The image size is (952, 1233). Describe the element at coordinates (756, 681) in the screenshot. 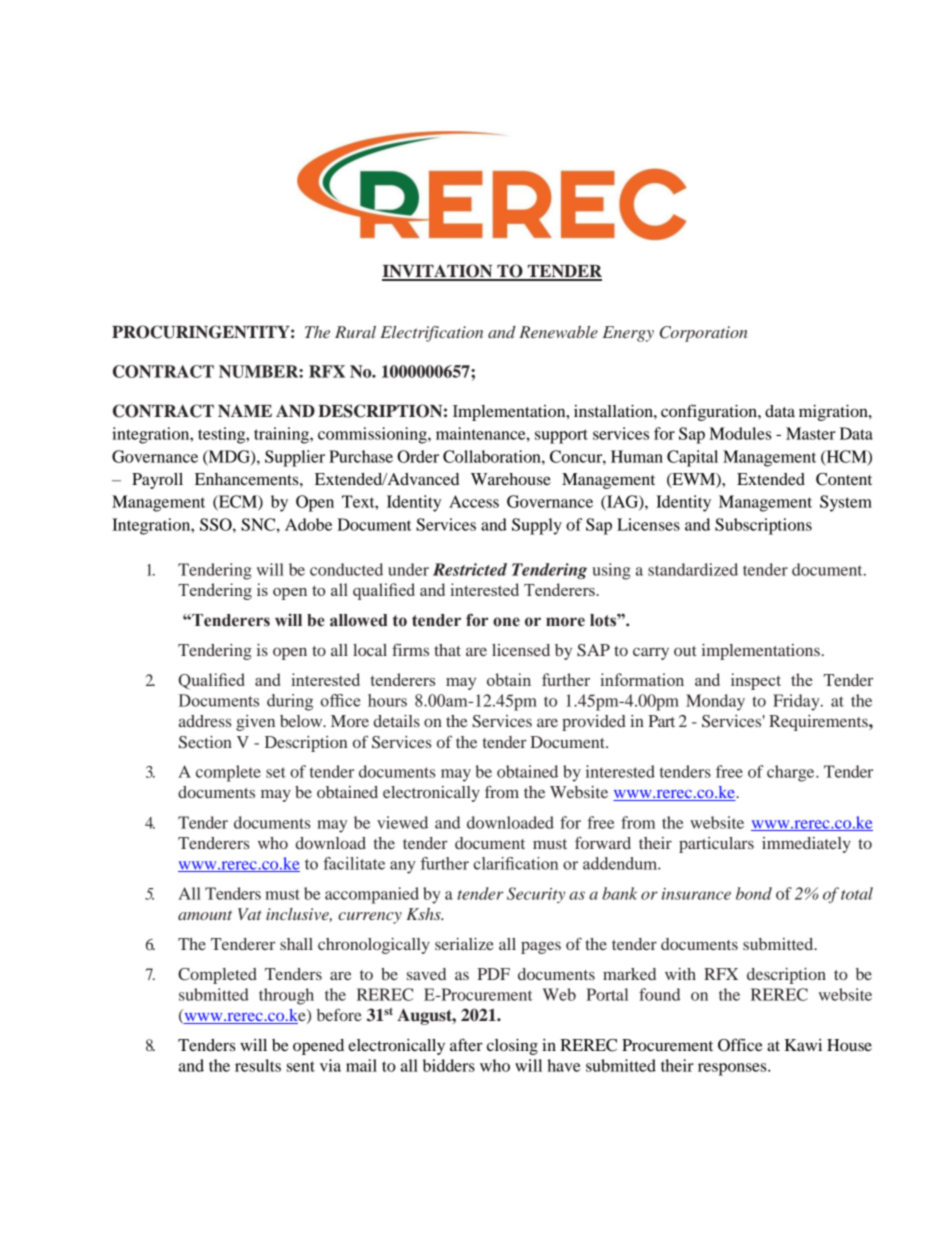

I see `inspect` at that location.
